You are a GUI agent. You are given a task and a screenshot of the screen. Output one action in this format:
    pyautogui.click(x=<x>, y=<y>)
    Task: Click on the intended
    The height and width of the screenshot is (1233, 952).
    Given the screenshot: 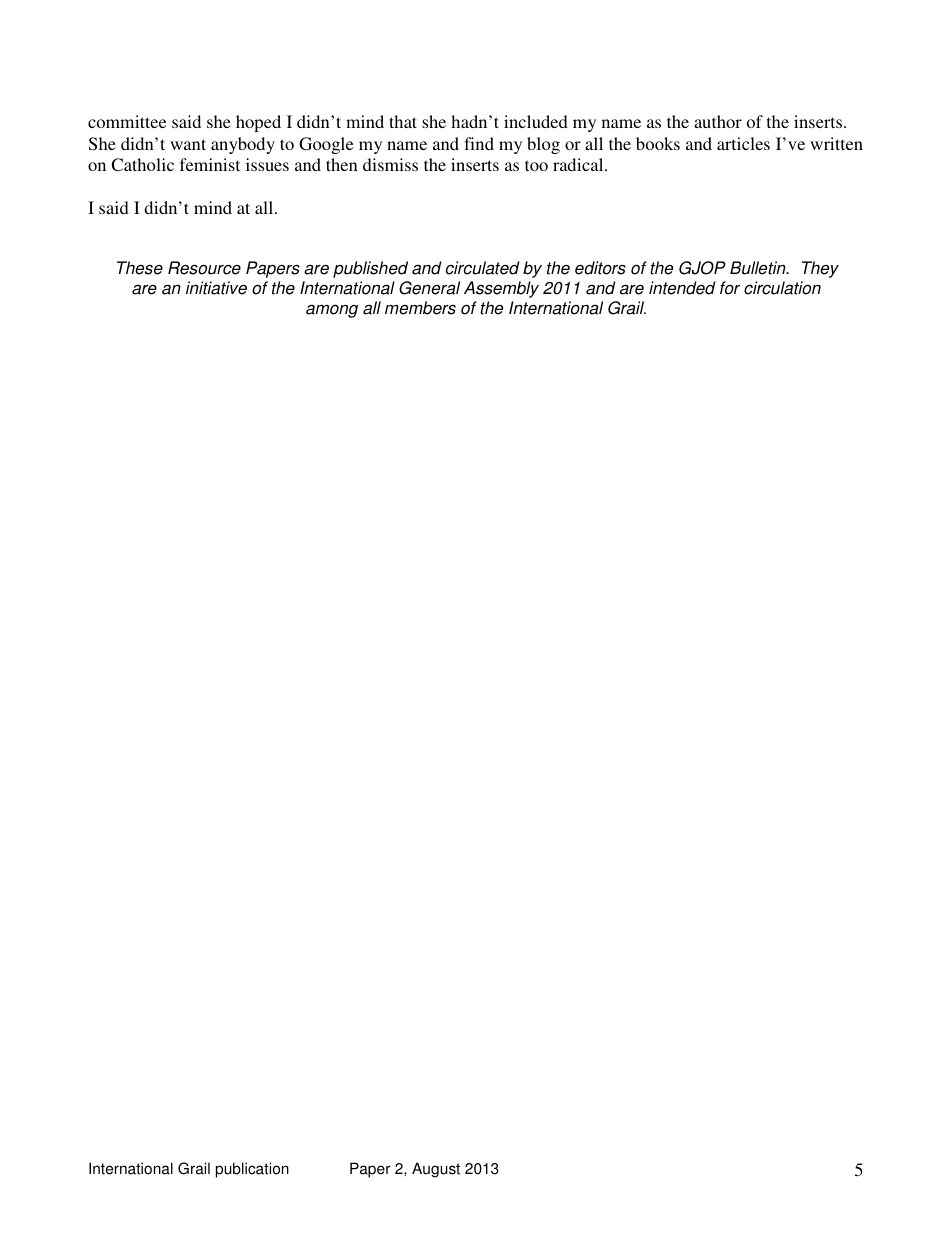 What is the action you would take?
    pyautogui.click(x=682, y=288)
